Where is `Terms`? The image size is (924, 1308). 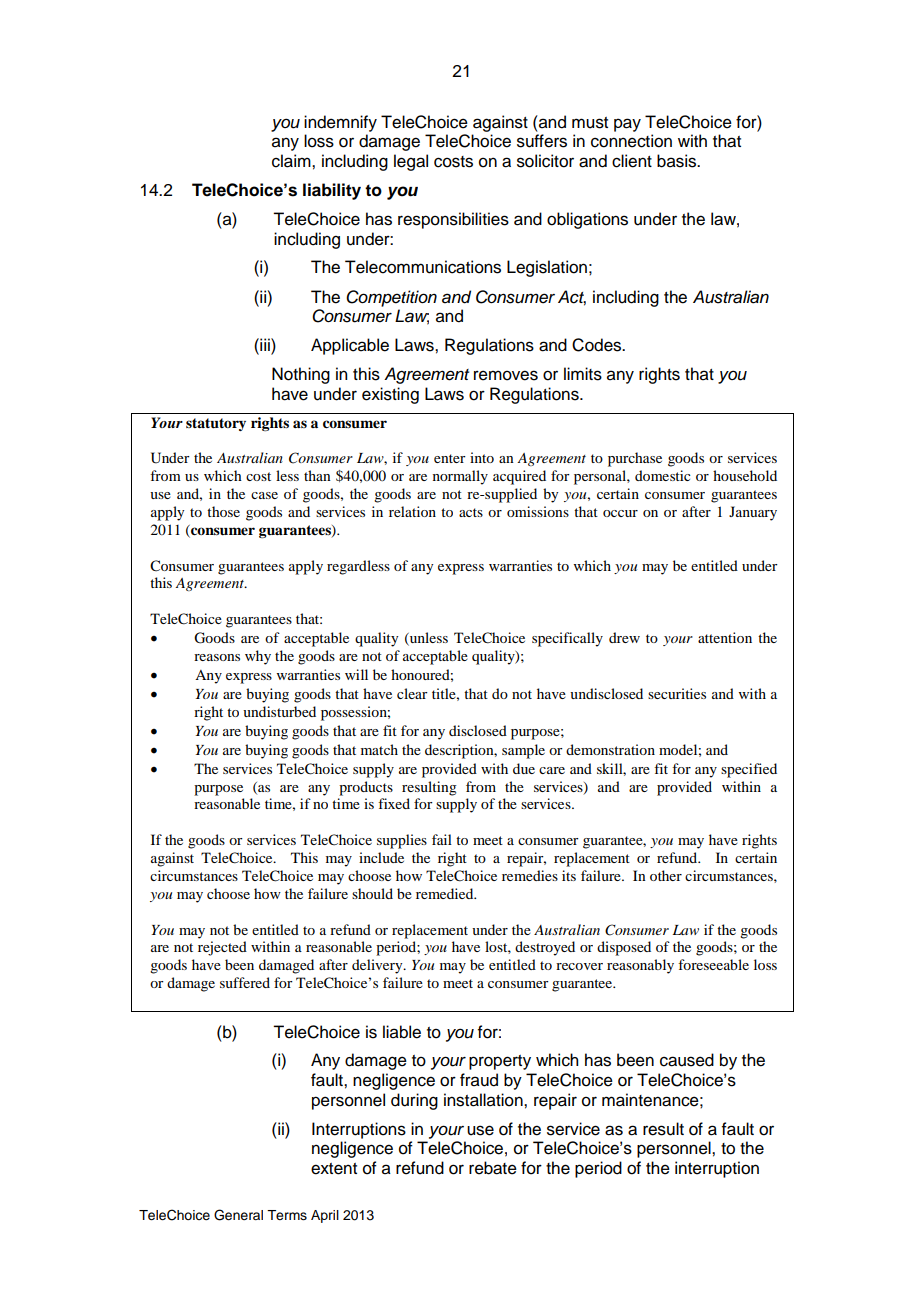
Terms is located at coordinates (287, 1215).
